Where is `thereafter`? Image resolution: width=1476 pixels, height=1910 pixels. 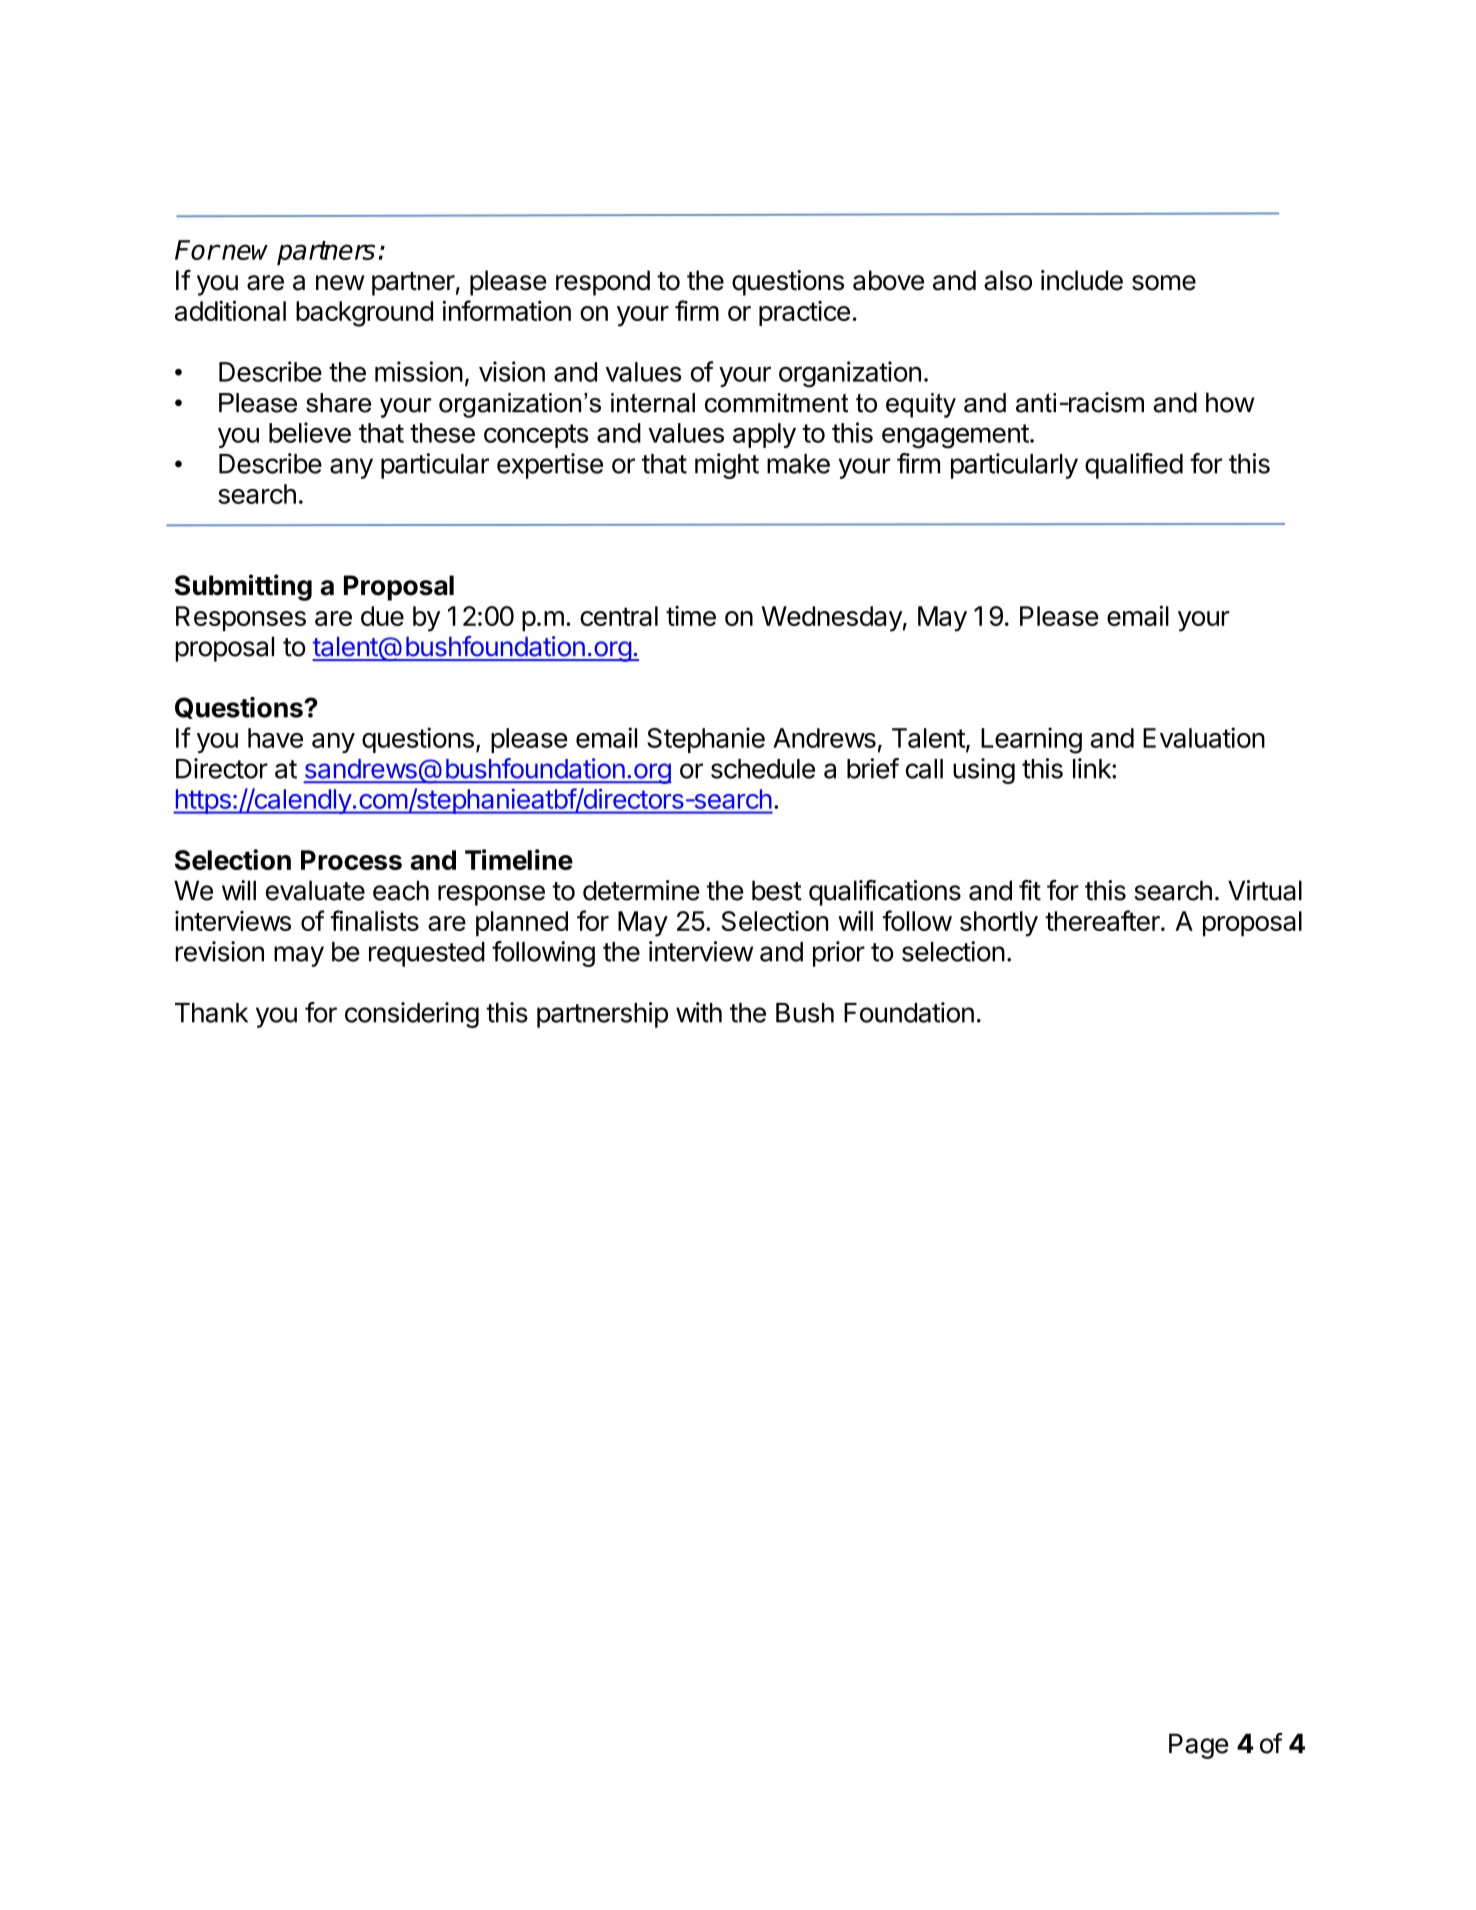
thereafter is located at coordinates (1103, 920).
